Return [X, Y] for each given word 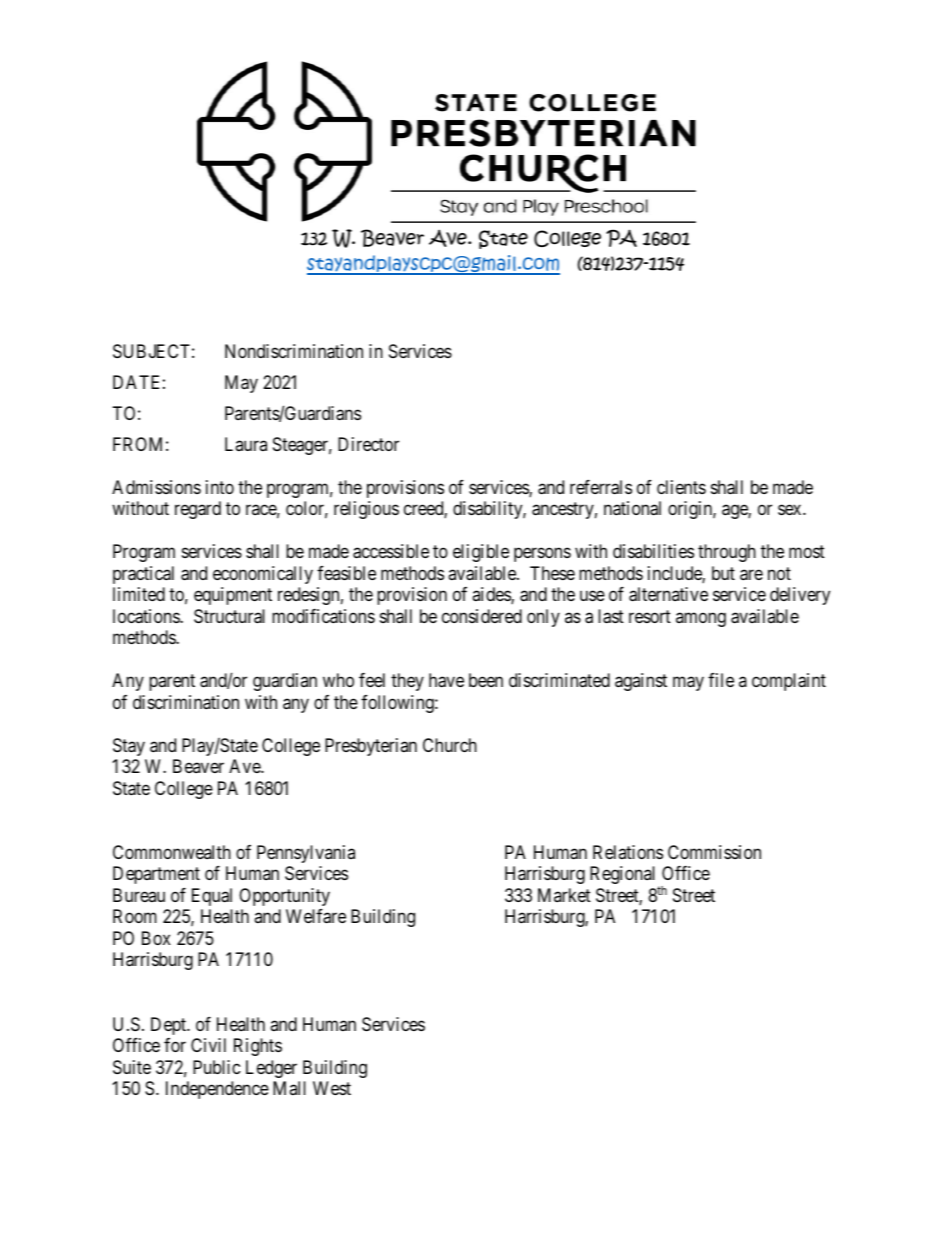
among [701, 619]
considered [482, 616]
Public [217, 1067]
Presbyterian [371, 747]
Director [368, 444]
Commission [714, 852]
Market [564, 895]
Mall [289, 1088]
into [220, 487]
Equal [212, 897]
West [332, 1088]
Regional [624, 876]
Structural [229, 616]
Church [450, 745]
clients [681, 487]
